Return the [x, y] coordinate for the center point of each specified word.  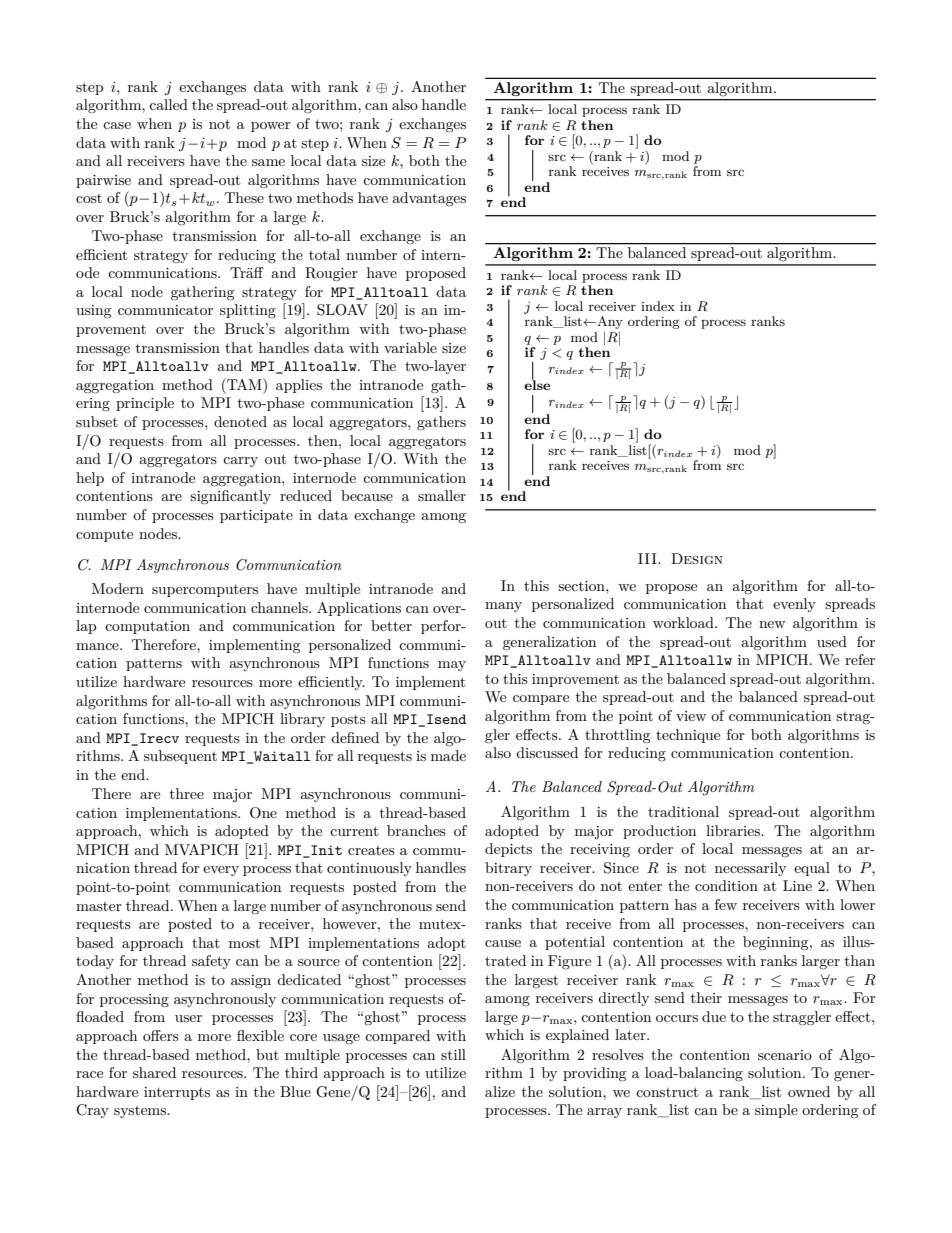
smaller [442, 495]
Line [797, 885]
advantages [429, 199]
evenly [794, 605]
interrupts [177, 1093]
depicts [508, 850]
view [691, 716]
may [452, 666]
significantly [230, 497]
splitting [248, 311]
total [324, 254]
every [221, 871]
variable [410, 347]
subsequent [180, 757]
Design [697, 559]
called [168, 104]
